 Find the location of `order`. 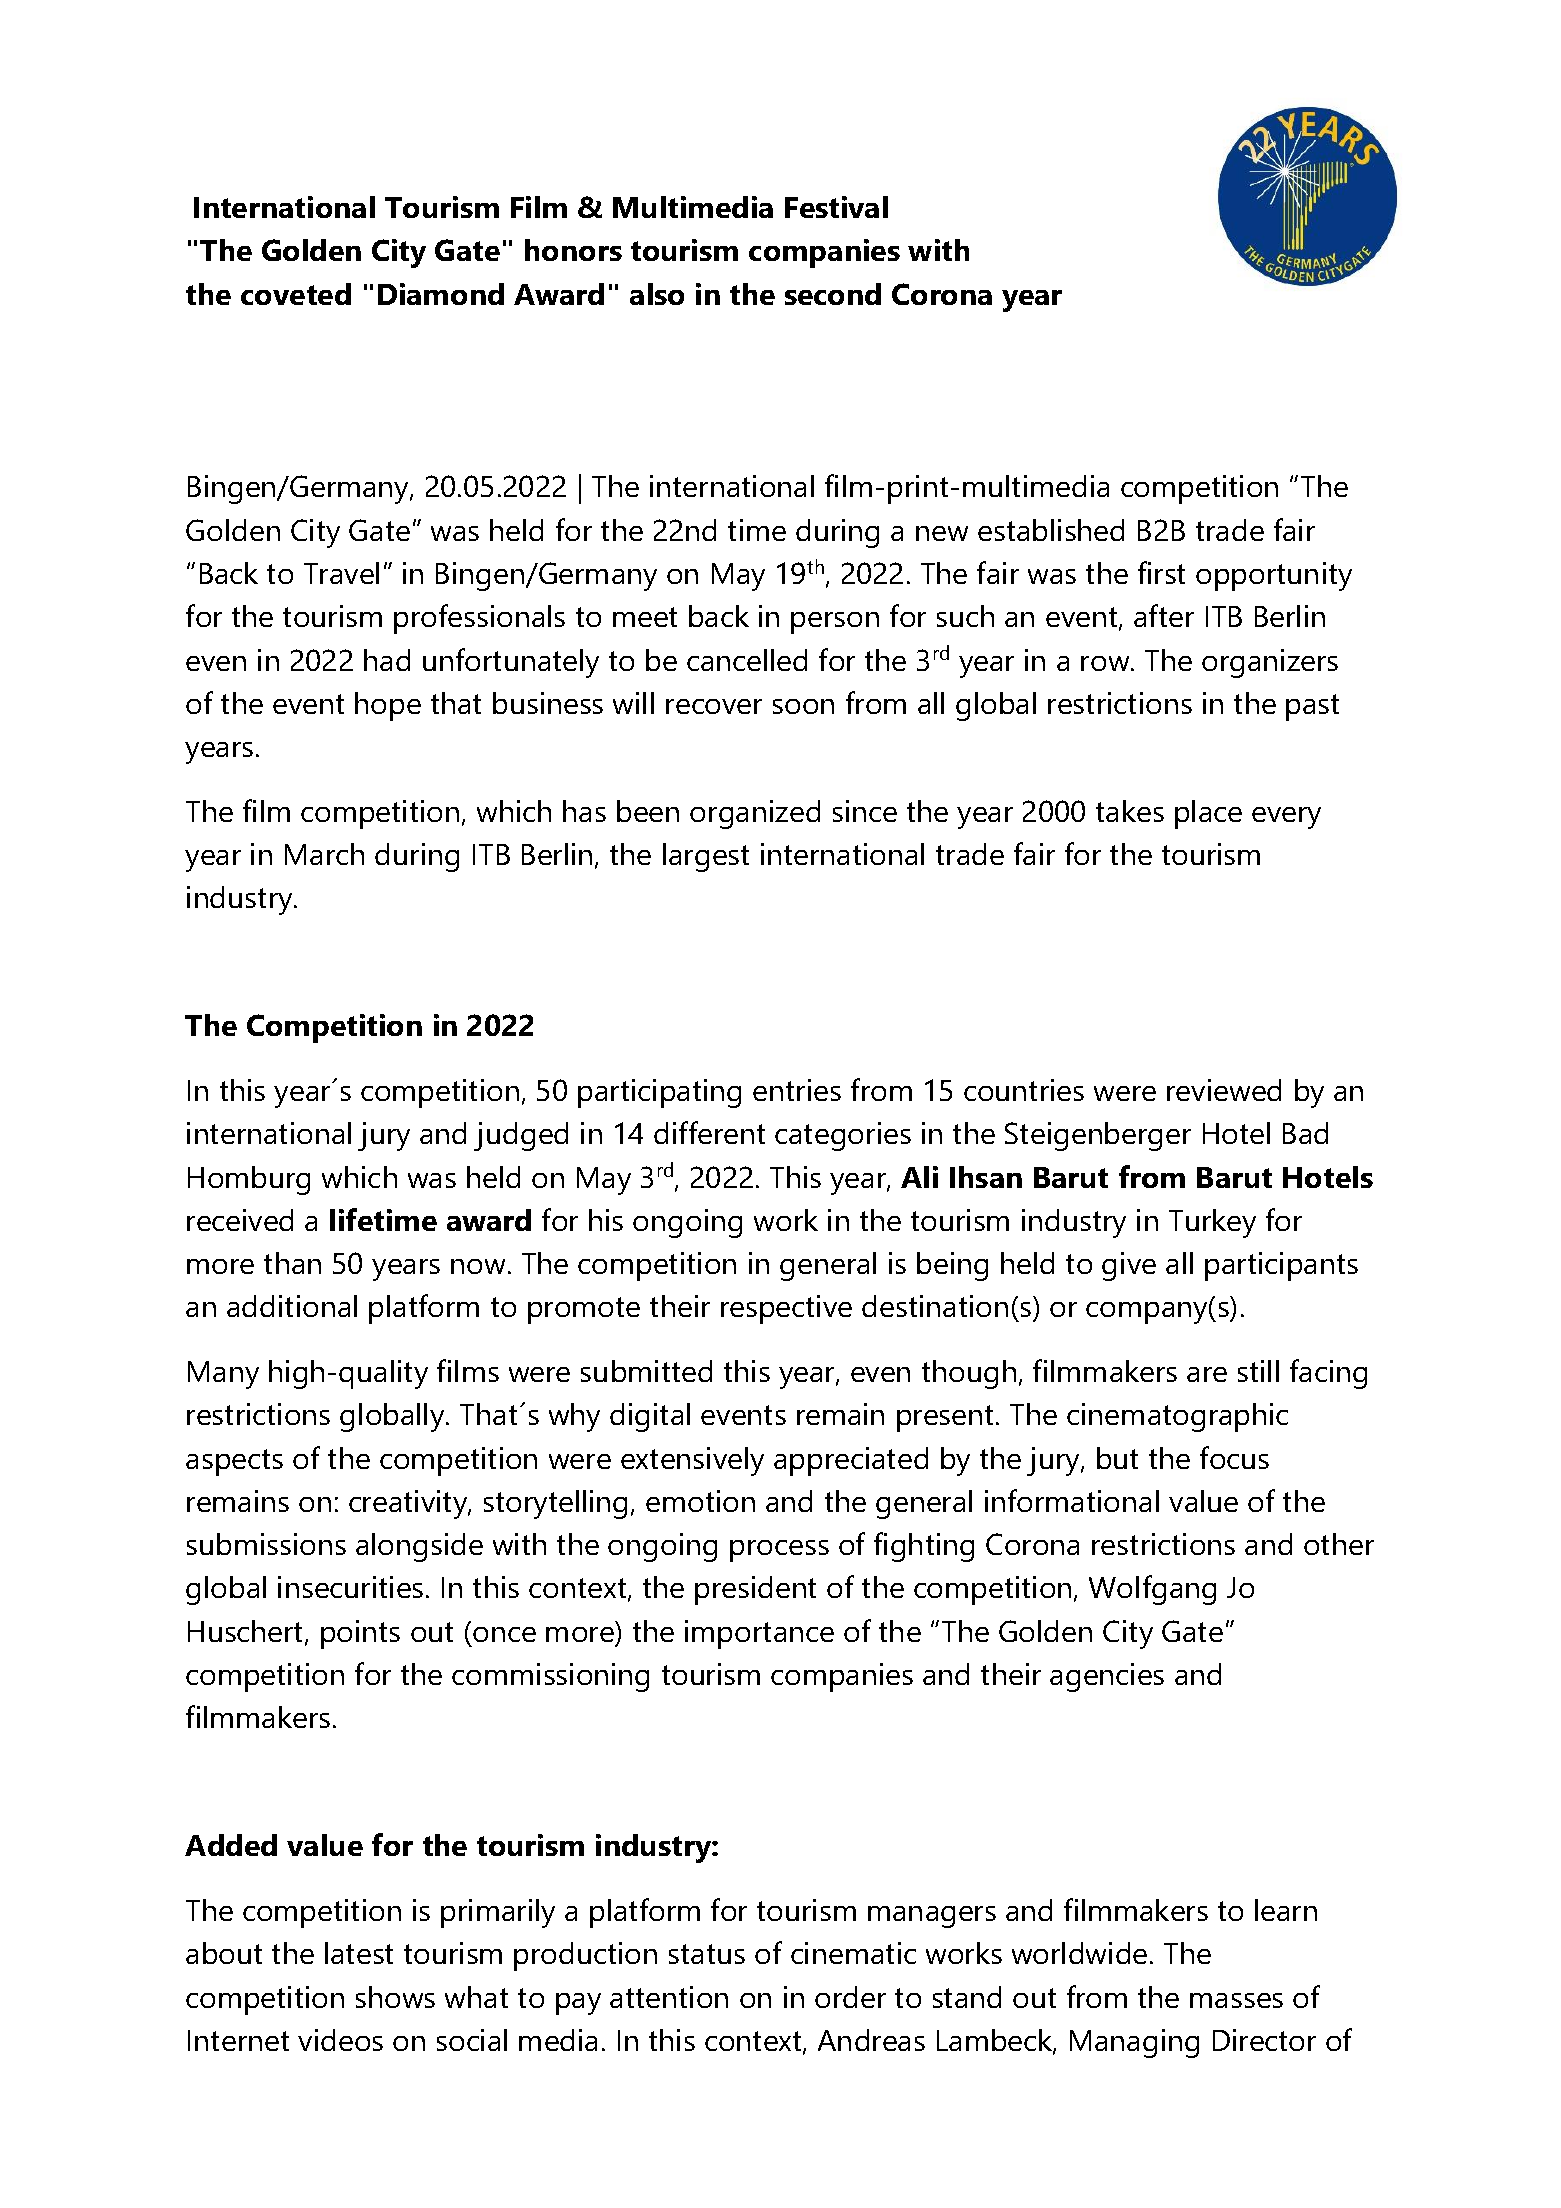

order is located at coordinates (850, 1997).
